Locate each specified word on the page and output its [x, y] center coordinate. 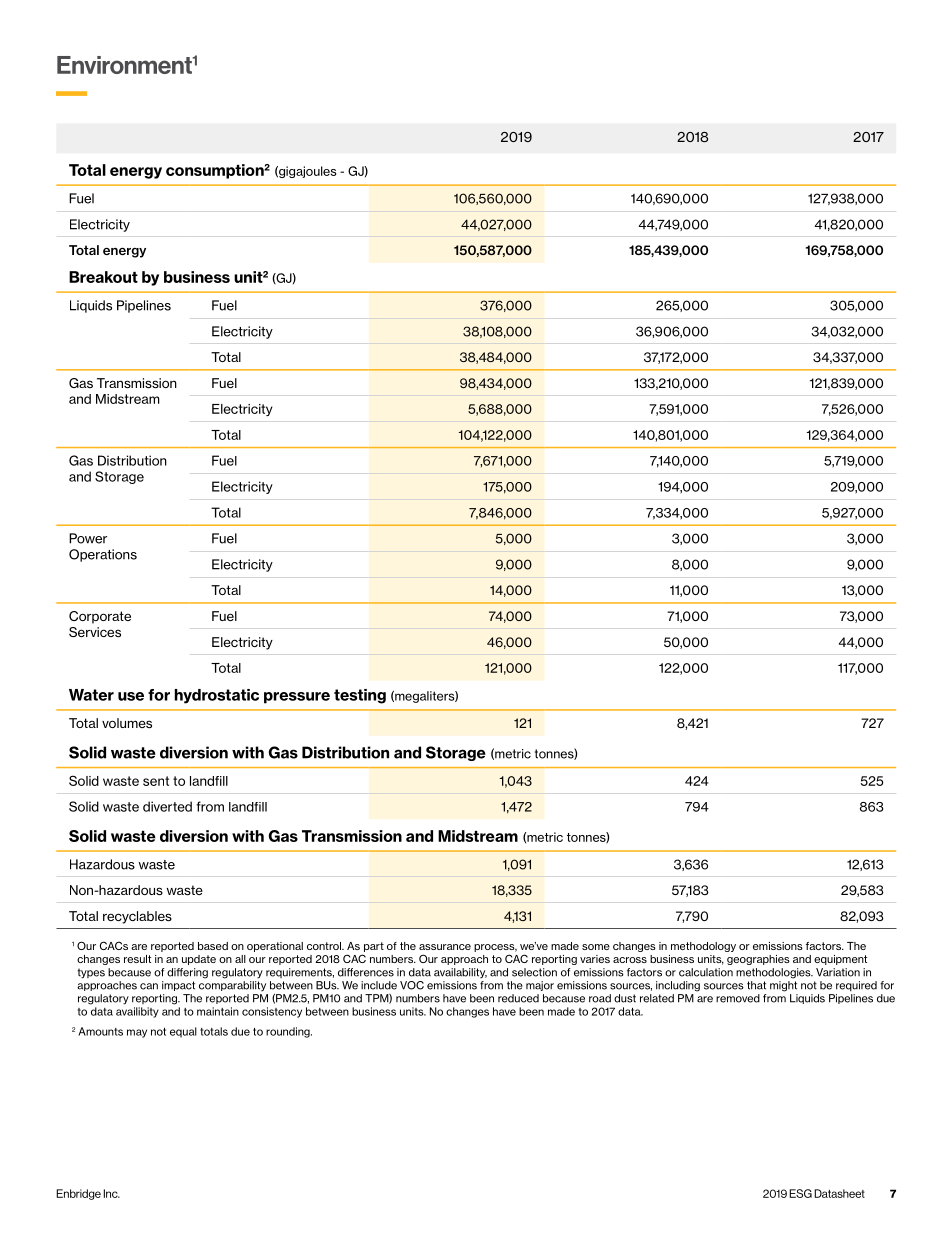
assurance [445, 947]
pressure [297, 698]
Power [88, 538]
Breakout [103, 277]
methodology [703, 947]
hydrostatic [217, 696]
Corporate [100, 617]
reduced [518, 998]
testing [360, 696]
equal [183, 1032]
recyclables [137, 917]
